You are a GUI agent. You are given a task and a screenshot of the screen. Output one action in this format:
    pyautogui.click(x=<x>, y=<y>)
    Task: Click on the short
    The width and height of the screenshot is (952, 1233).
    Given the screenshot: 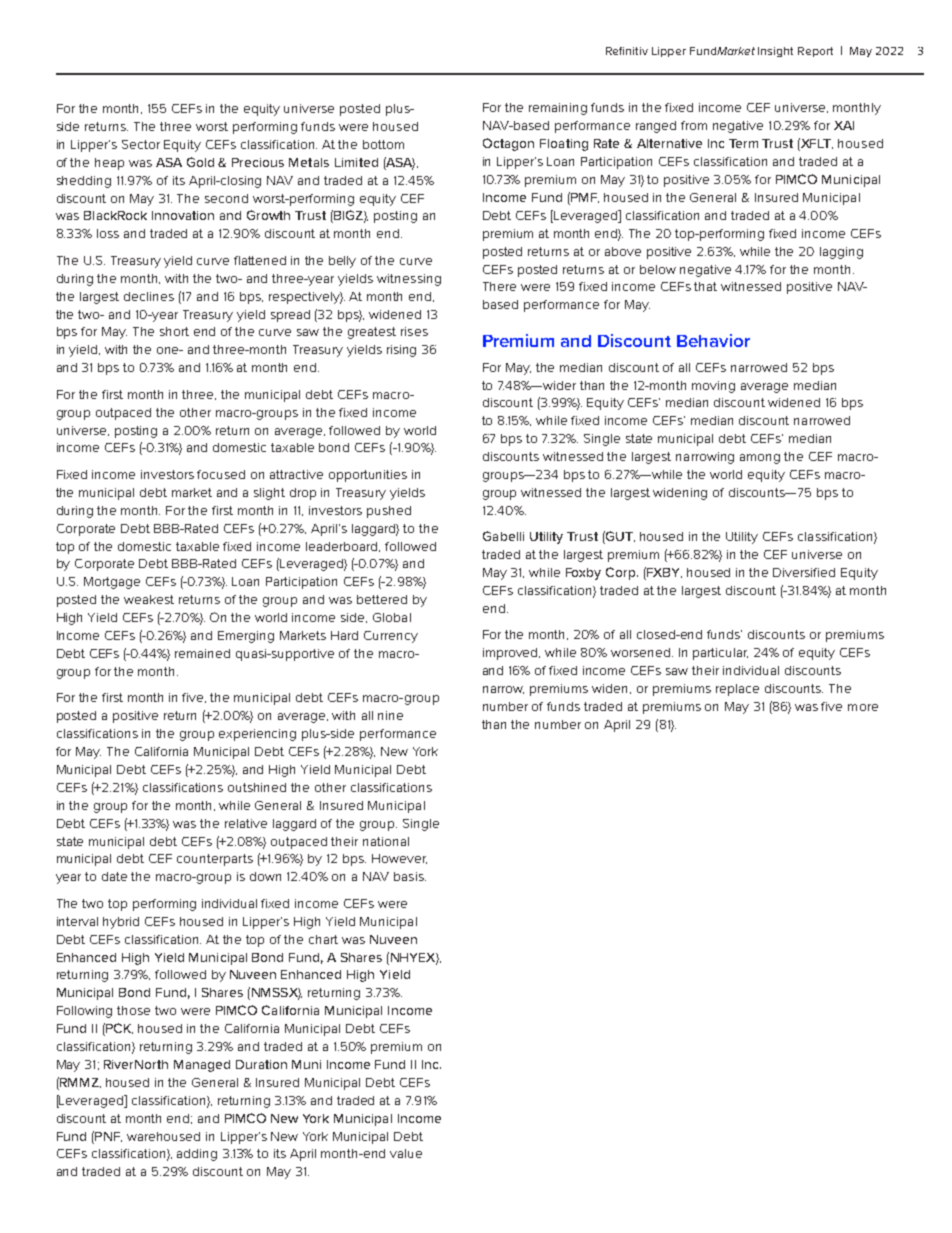 What is the action you would take?
    pyautogui.click(x=174, y=331)
